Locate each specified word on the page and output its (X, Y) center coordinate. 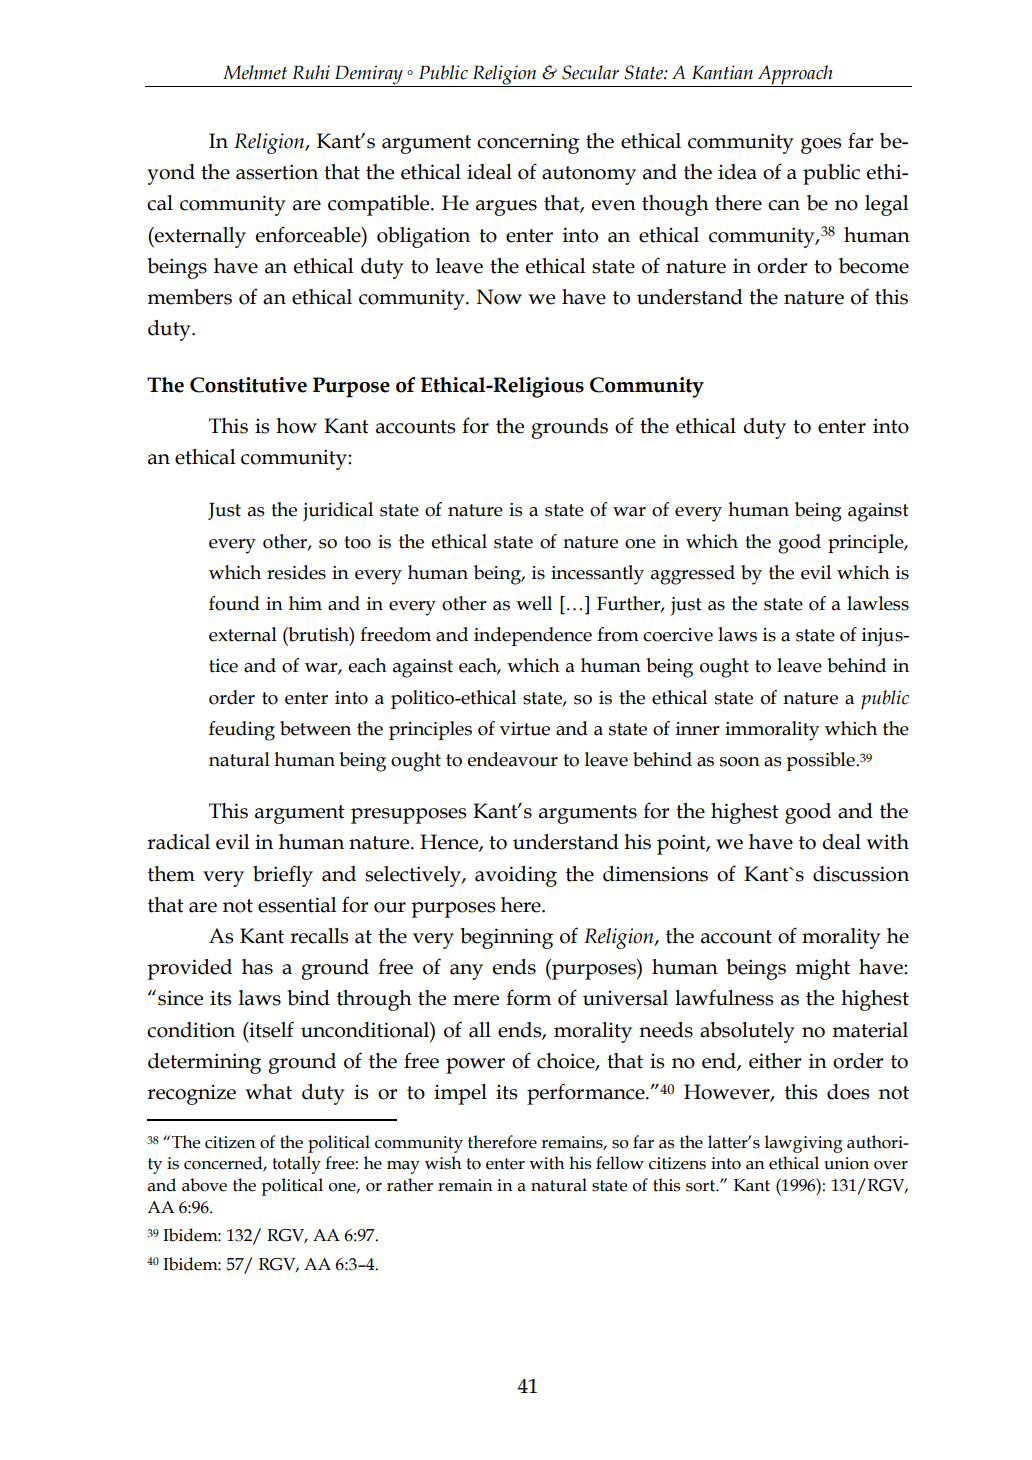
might (822, 969)
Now (499, 297)
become (874, 266)
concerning (528, 143)
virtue (525, 729)
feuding (242, 731)
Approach (795, 76)
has (257, 967)
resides (296, 572)
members (189, 297)
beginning (506, 938)
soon (740, 762)
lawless (878, 603)
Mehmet (255, 72)
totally (297, 1165)
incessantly (597, 575)
